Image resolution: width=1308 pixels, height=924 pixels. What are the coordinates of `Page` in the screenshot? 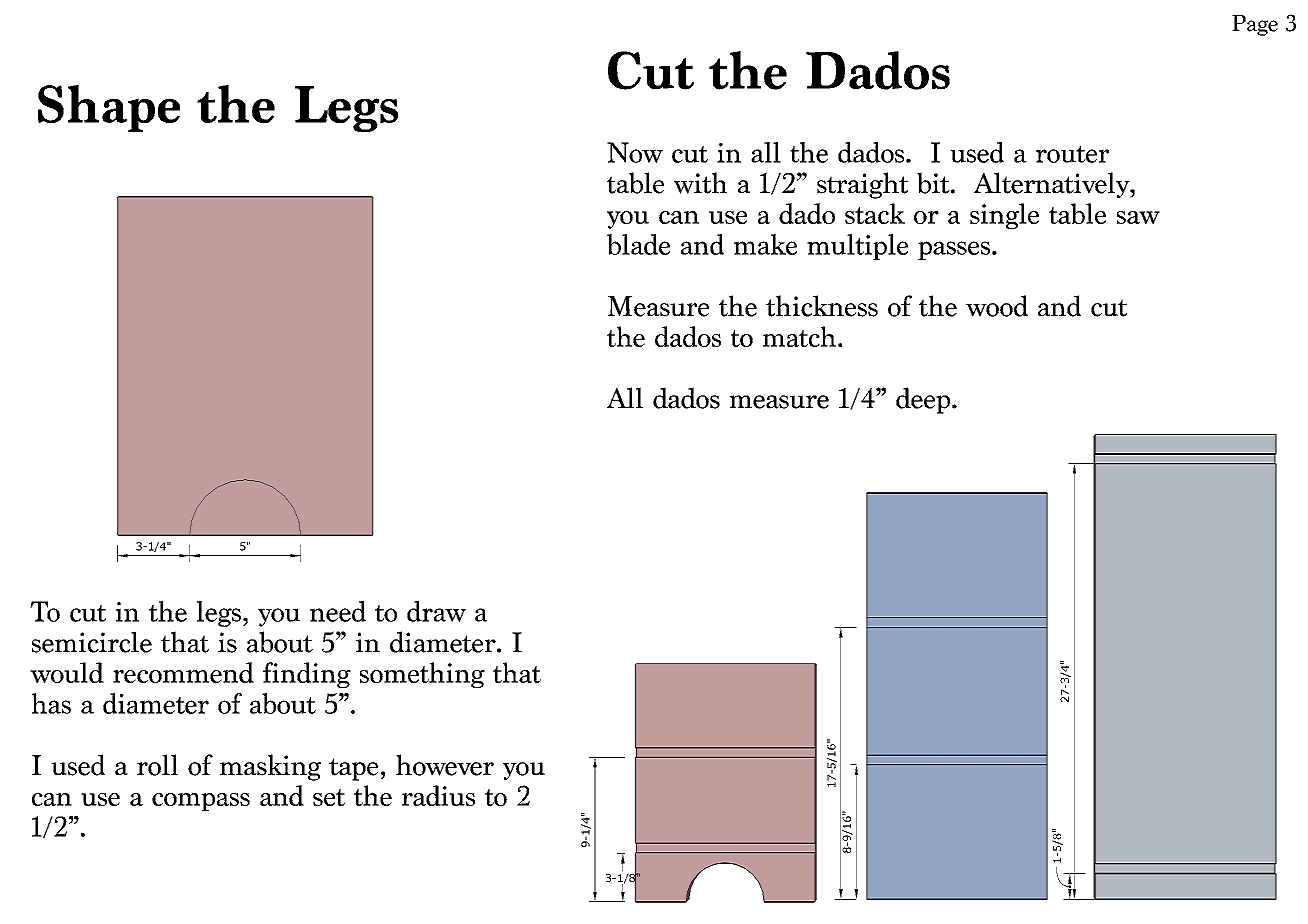 It's located at (1255, 25).
